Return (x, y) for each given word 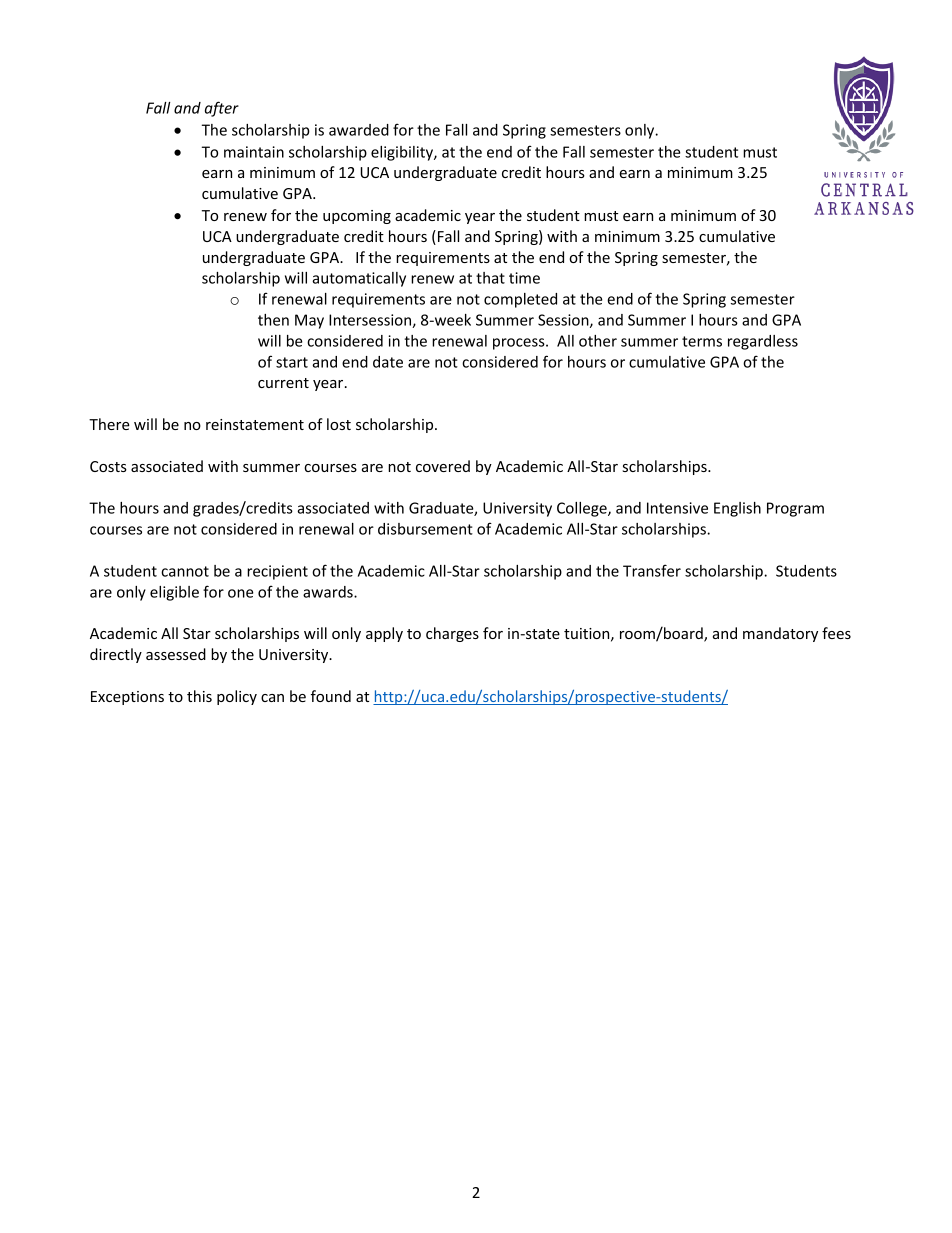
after (222, 109)
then (273, 320)
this (199, 696)
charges (452, 634)
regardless (763, 342)
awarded (359, 130)
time (524, 278)
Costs (108, 466)
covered (443, 466)
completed (520, 300)
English (737, 509)
